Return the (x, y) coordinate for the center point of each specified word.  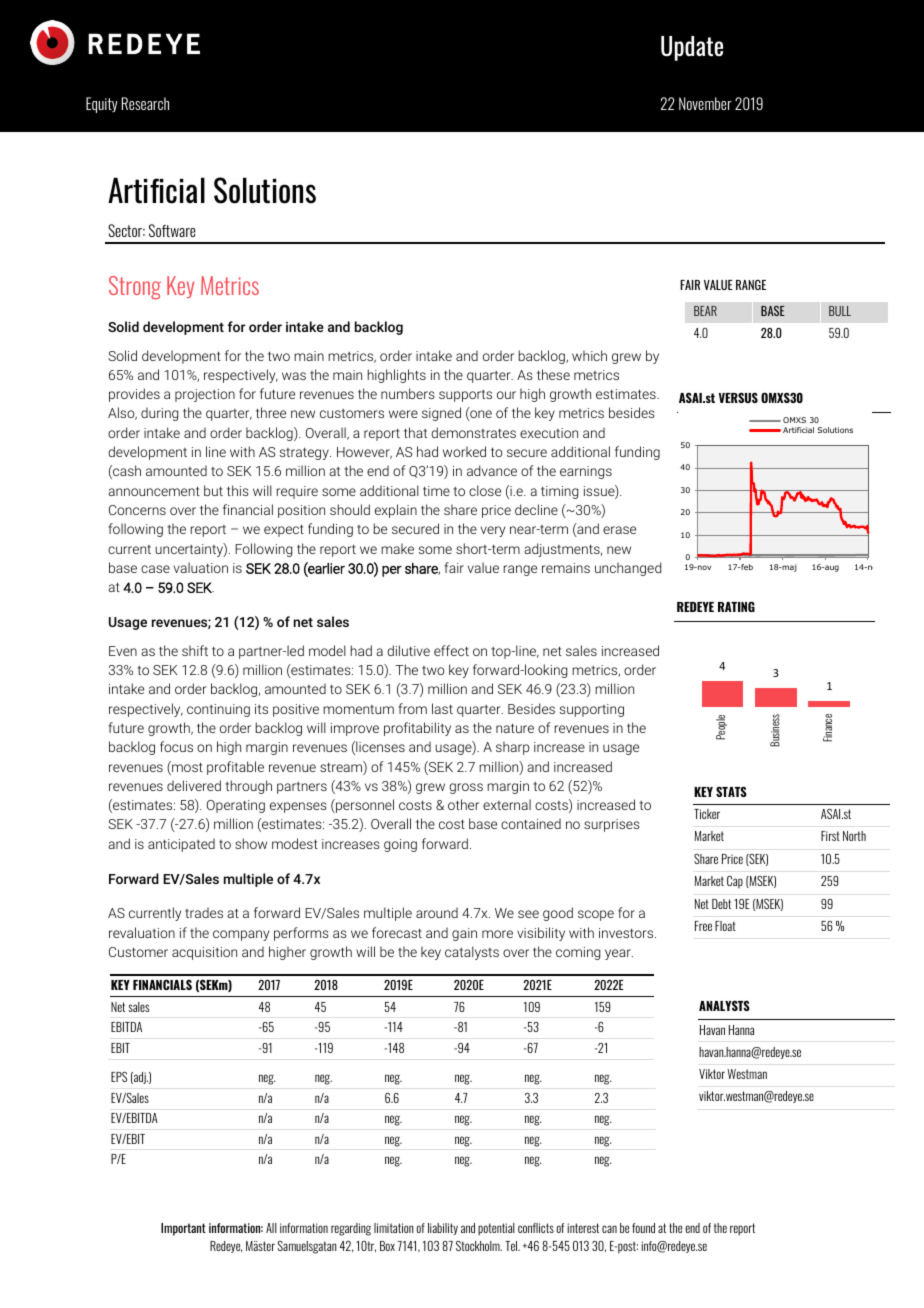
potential (496, 1229)
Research (145, 103)
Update (692, 48)
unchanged (628, 569)
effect (451, 650)
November (705, 103)
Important (183, 1229)
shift (195, 650)
